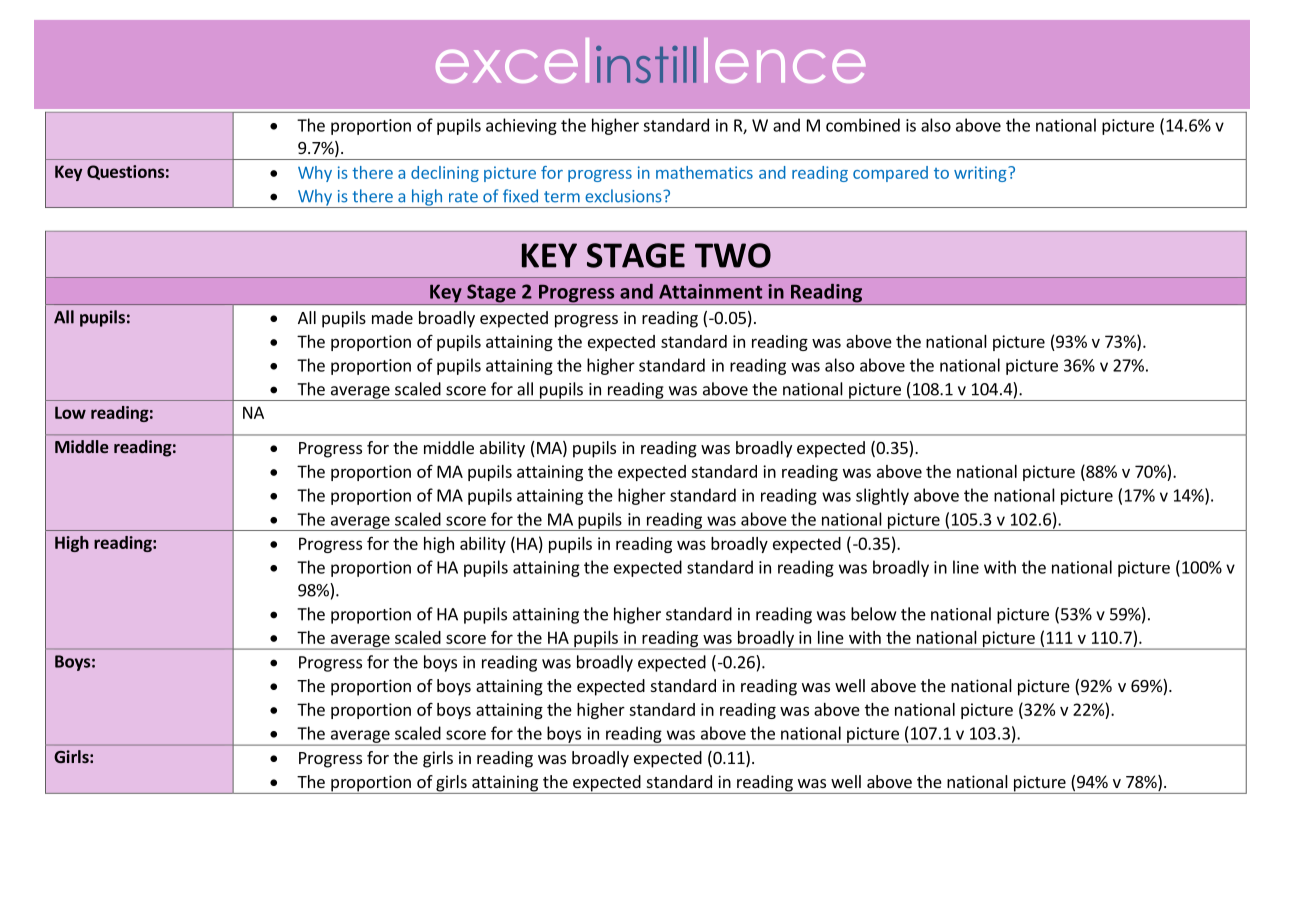 The width and height of the image is (1308, 924). Describe the element at coordinates (863, 125) in the image. I see `combined` at that location.
